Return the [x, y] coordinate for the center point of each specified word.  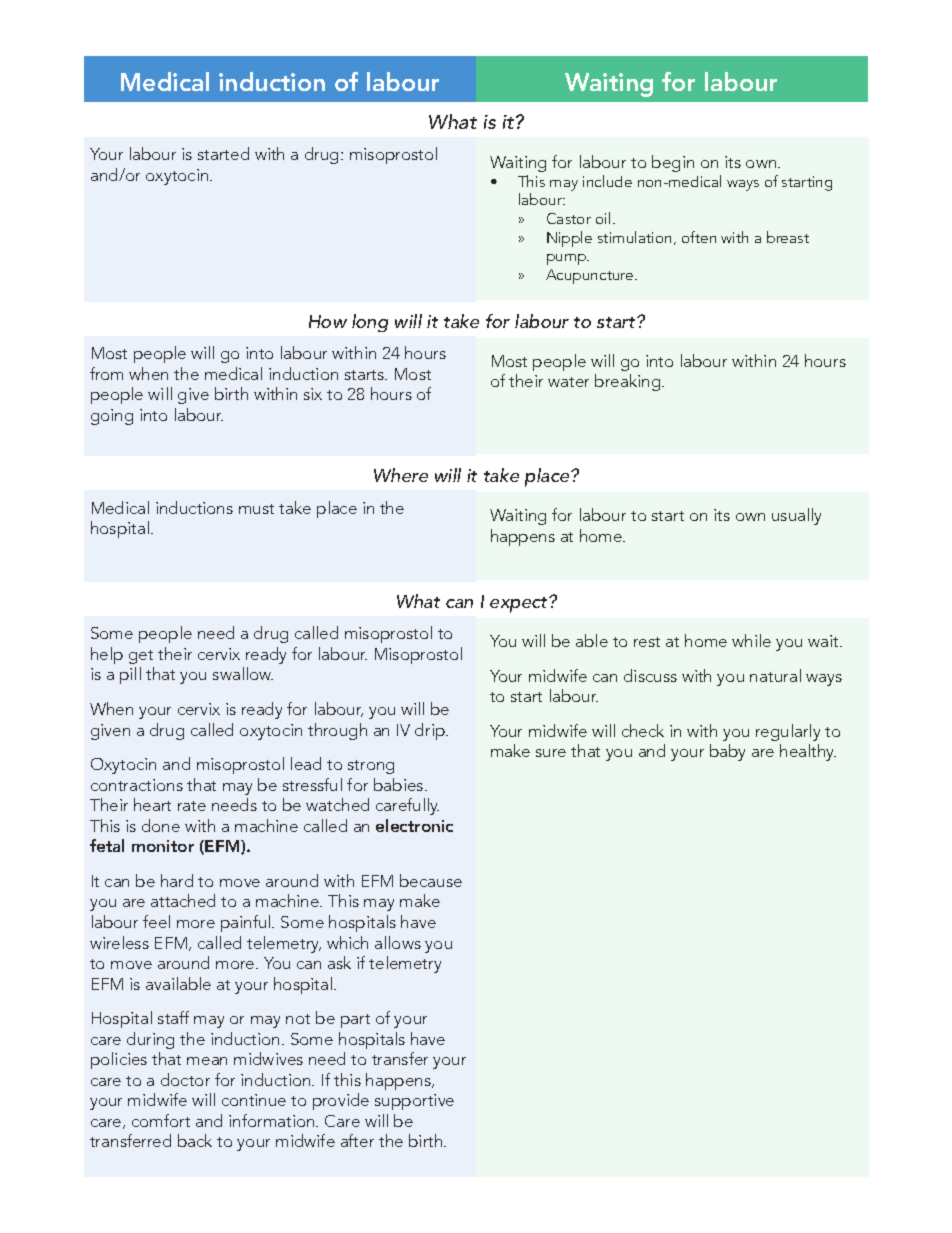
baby [727, 752]
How [328, 321]
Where [401, 475]
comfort [161, 1120]
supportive [414, 1102]
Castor [569, 218]
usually [796, 516]
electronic [414, 825]
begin [673, 163]
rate [192, 806]
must [256, 509]
